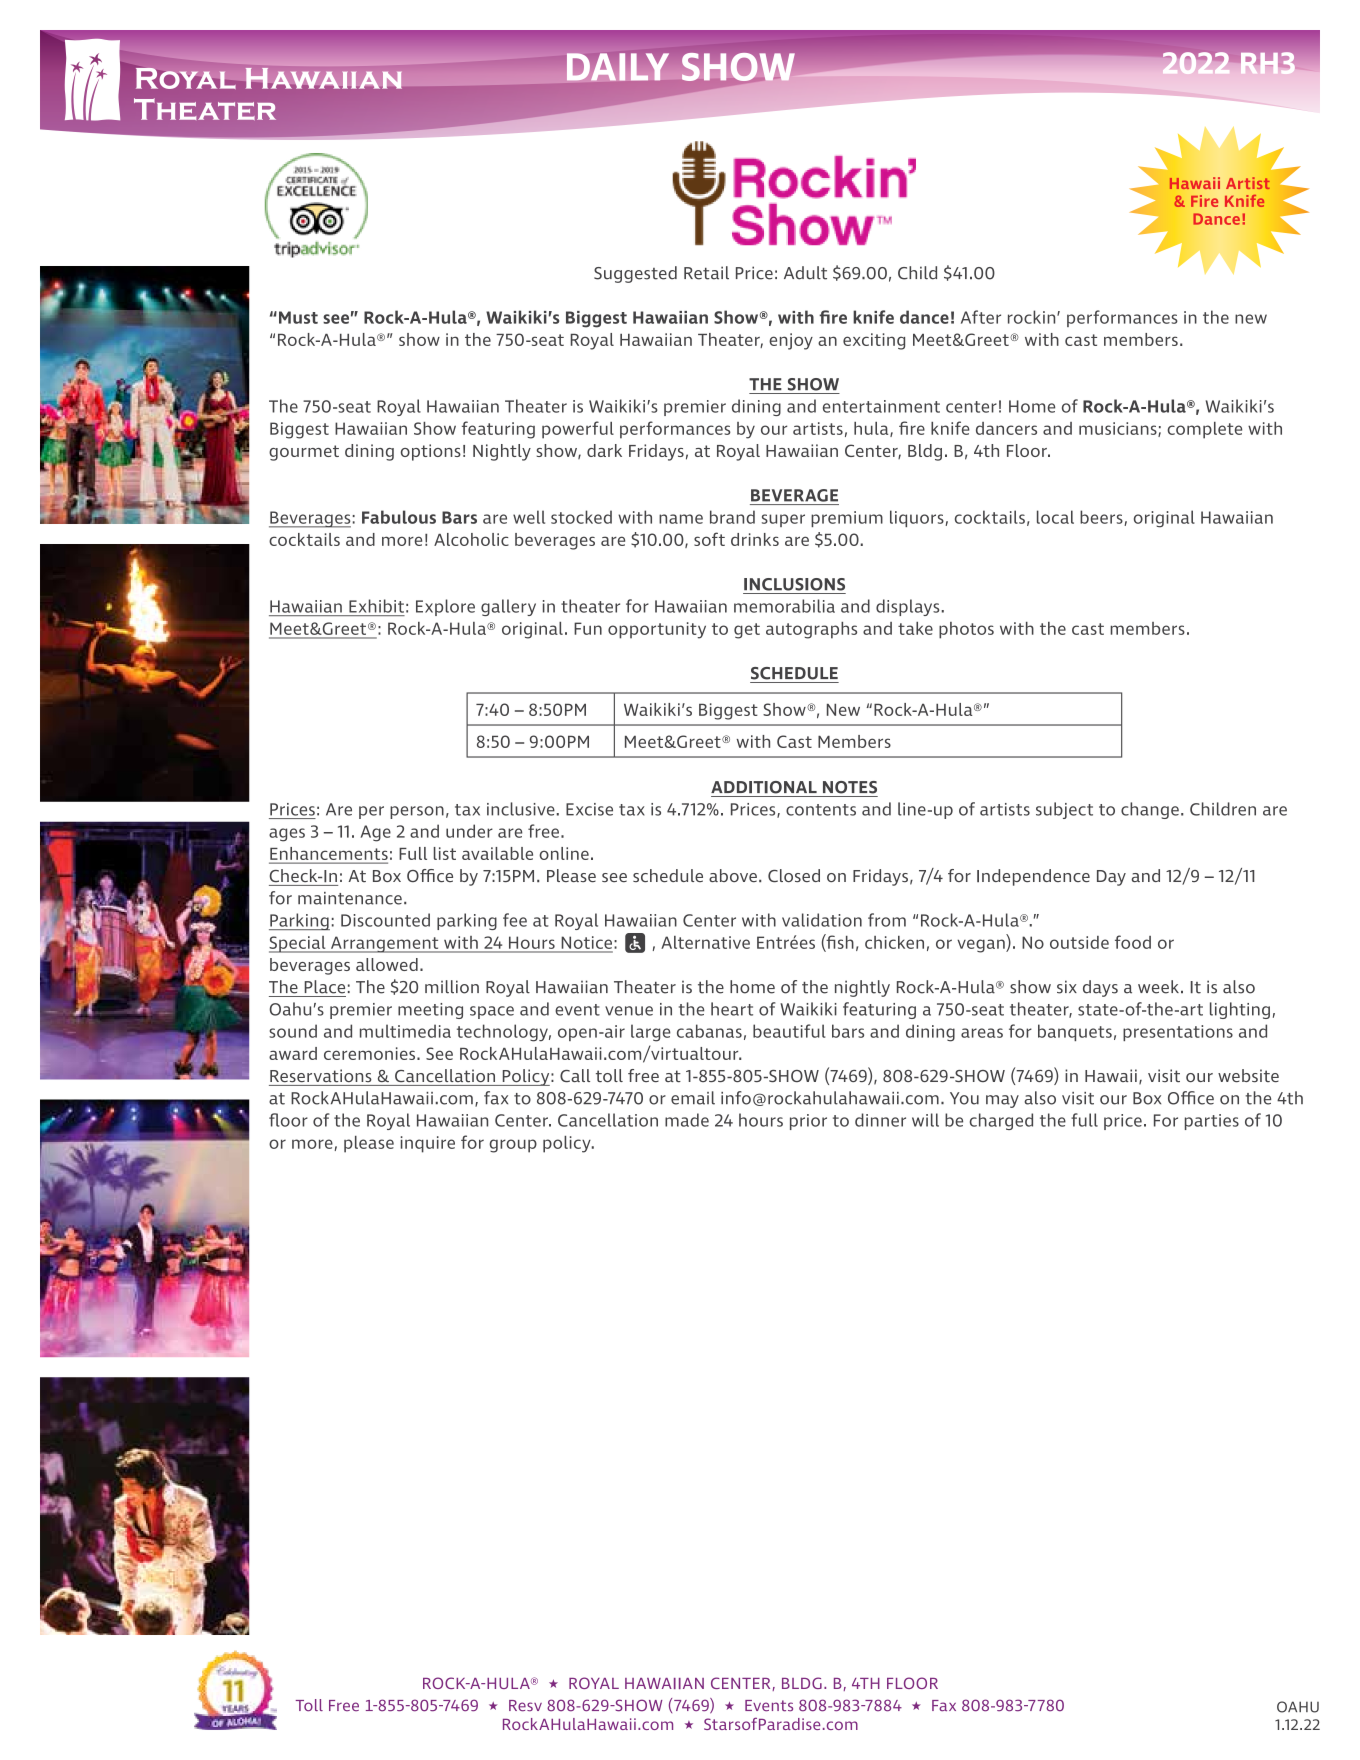 The width and height of the image is (1360, 1760). I want to click on DAILY, so click(618, 67).
